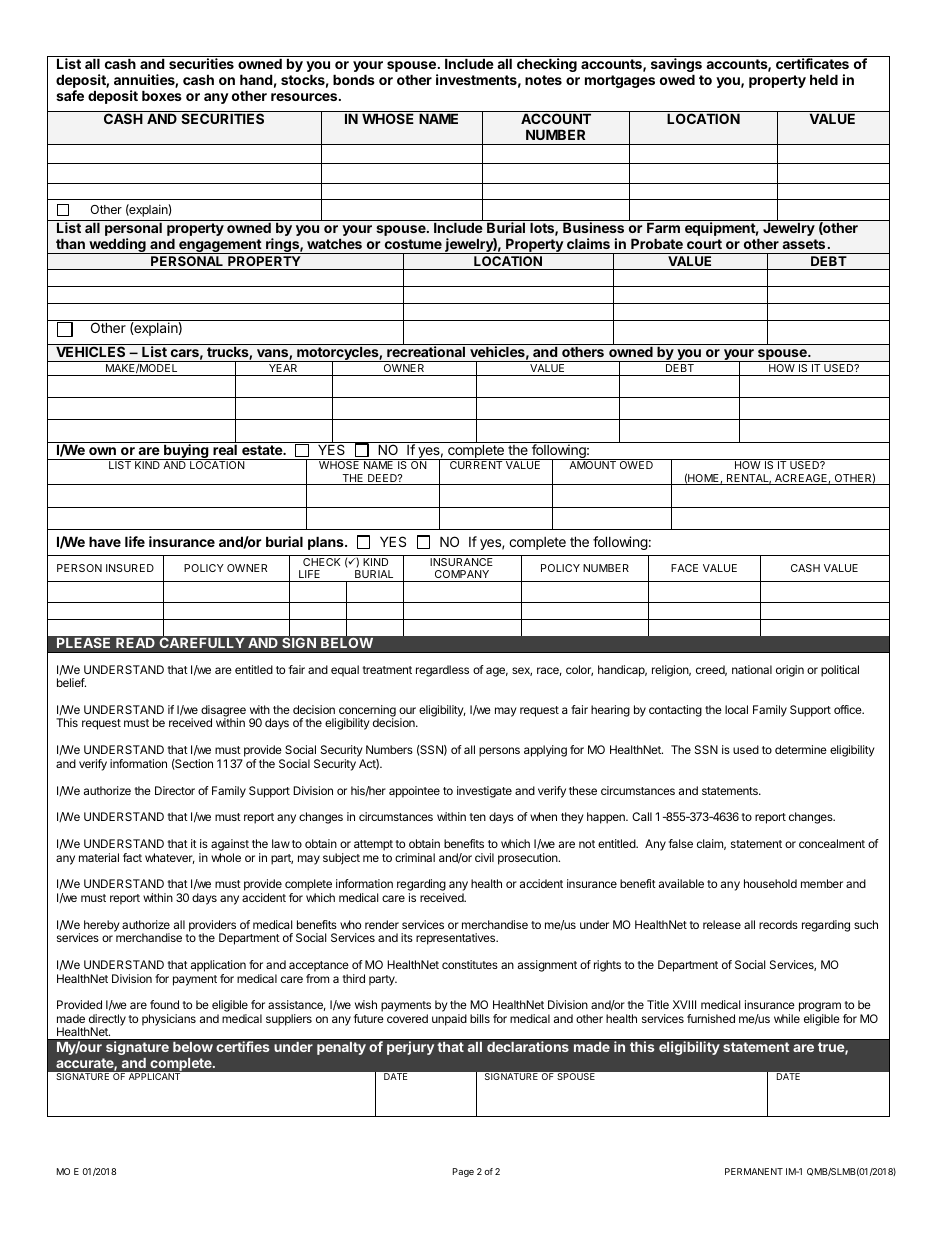  Describe the element at coordinates (543, 80) in the screenshot. I see `notes` at that location.
